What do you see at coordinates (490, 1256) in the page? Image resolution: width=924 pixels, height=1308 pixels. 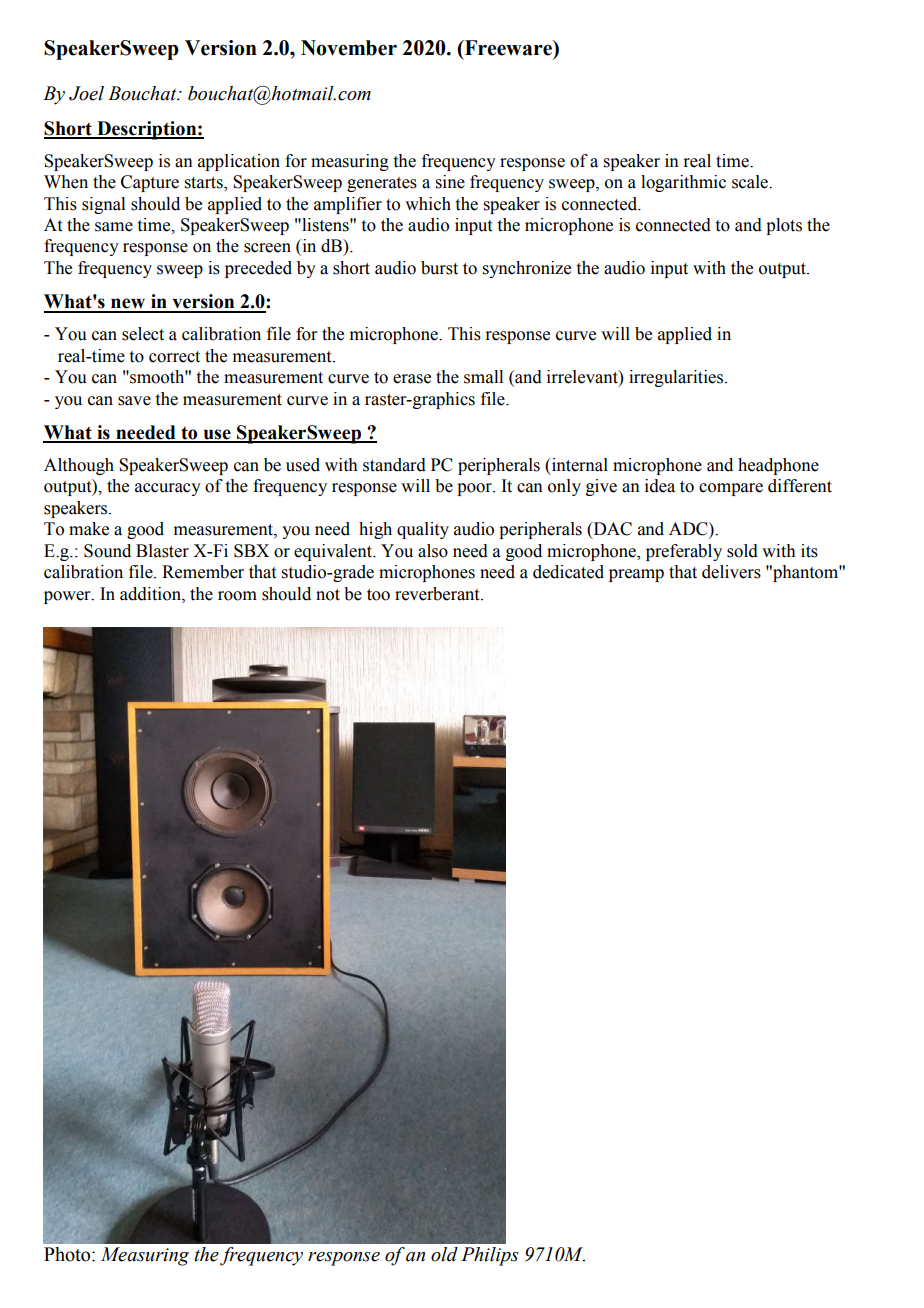 I see `Philips` at bounding box center [490, 1256].
